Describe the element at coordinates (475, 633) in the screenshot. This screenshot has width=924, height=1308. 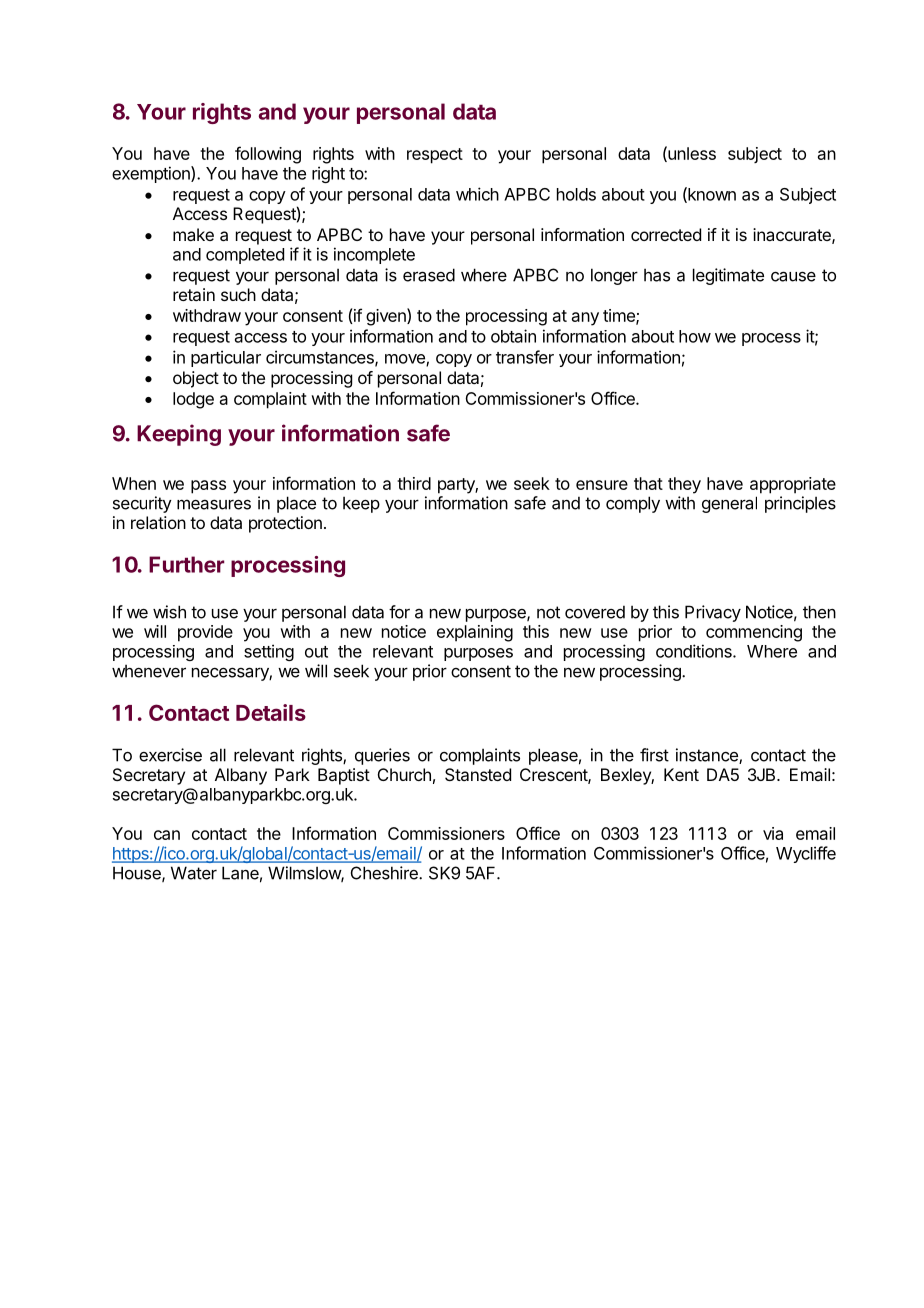
I see `explaining` at that location.
